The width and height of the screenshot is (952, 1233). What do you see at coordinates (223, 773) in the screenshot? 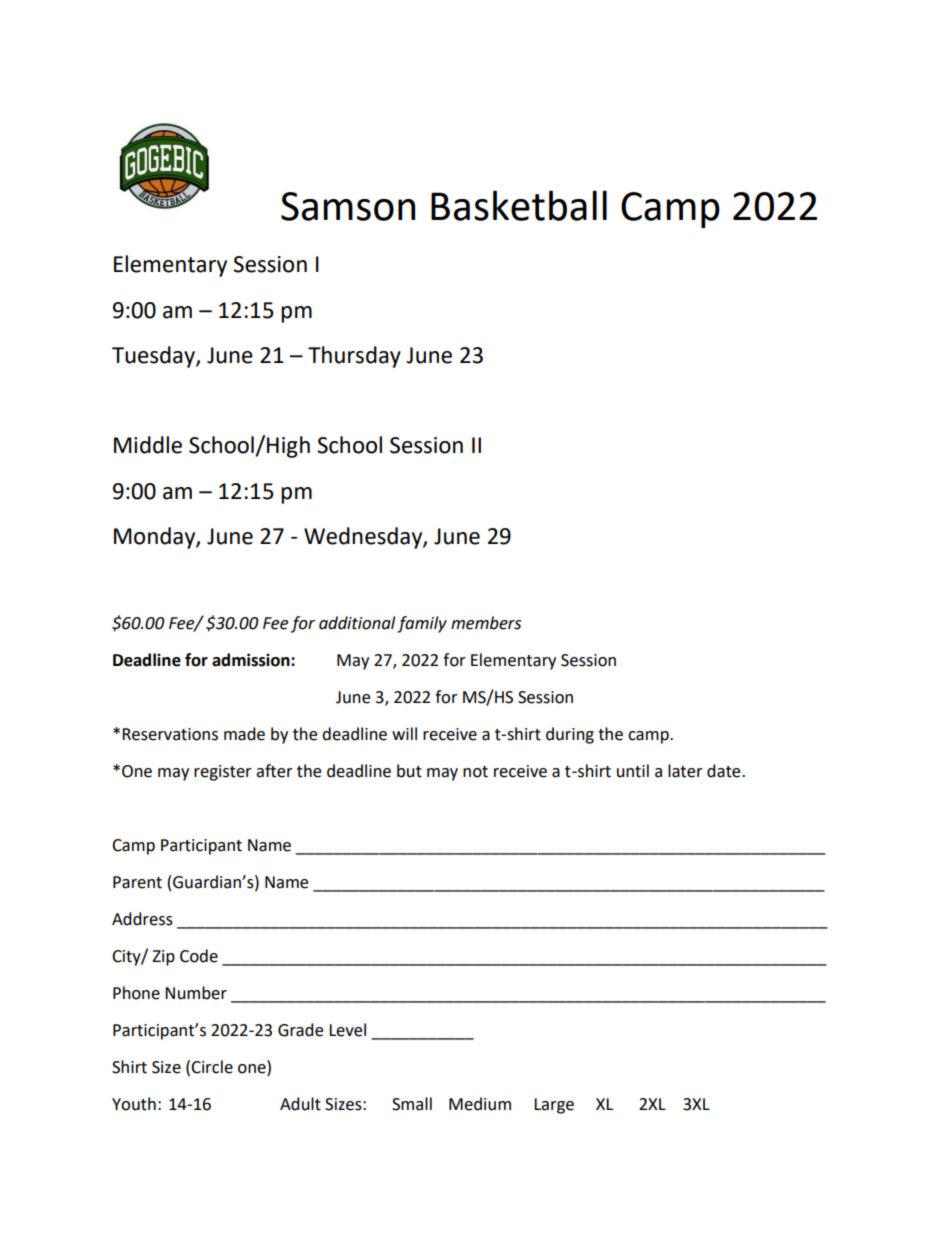
I see `register` at bounding box center [223, 773].
